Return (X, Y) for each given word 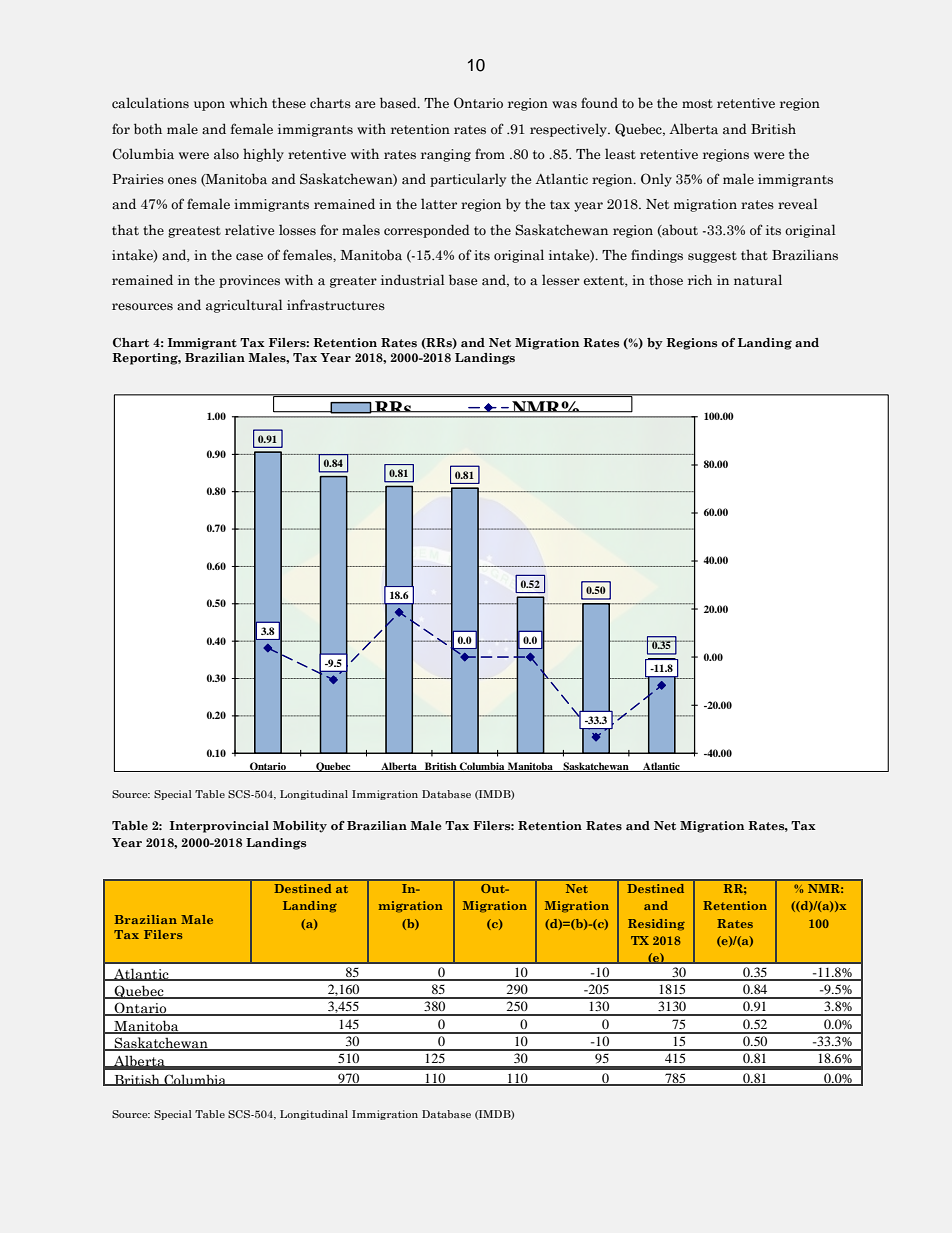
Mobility (300, 827)
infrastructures (336, 305)
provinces (249, 281)
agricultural (244, 306)
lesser (561, 279)
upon (209, 106)
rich (700, 280)
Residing (656, 925)
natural (758, 280)
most (697, 104)
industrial (413, 280)
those (666, 280)
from (490, 153)
